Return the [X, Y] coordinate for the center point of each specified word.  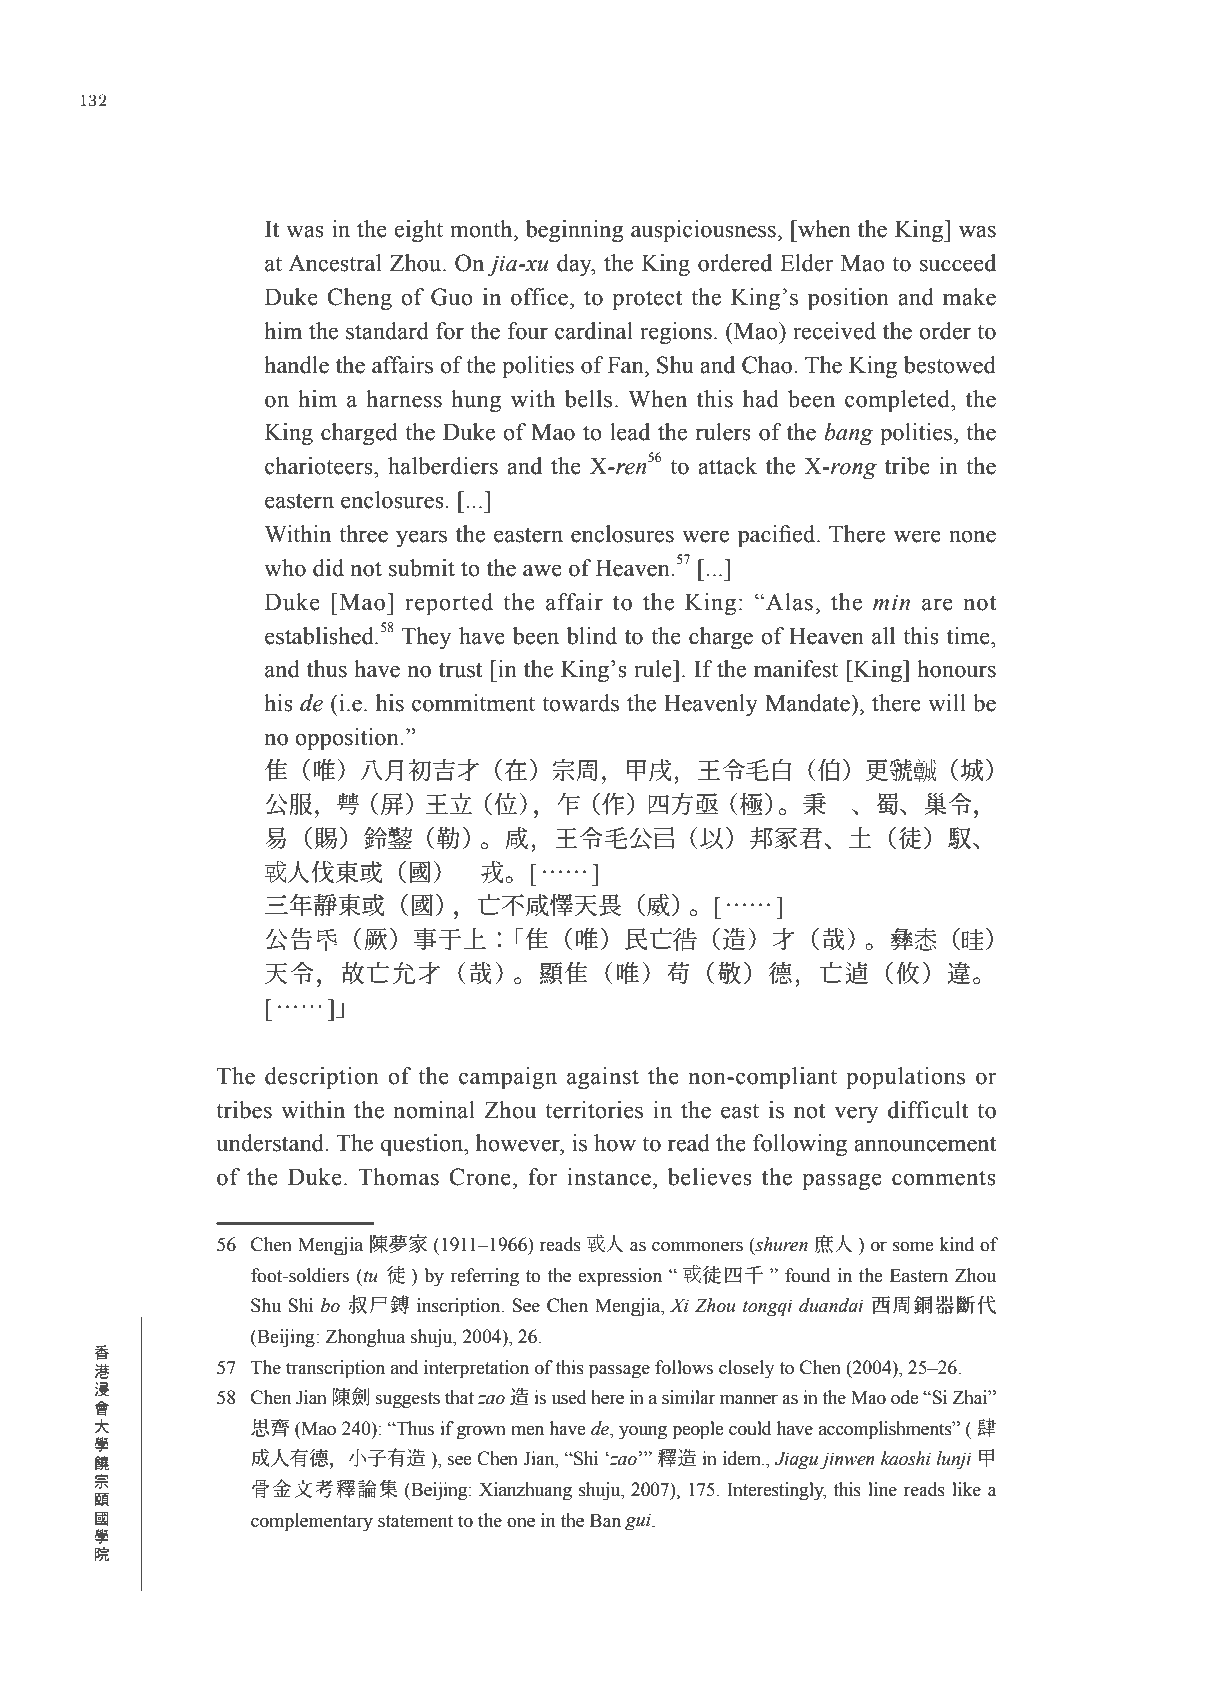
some [913, 1246]
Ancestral [335, 263]
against [603, 1078]
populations [905, 1078]
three [363, 534]
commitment [473, 703]
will [947, 702]
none [972, 536]
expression [620, 1277]
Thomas [398, 1177]
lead [630, 432]
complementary [312, 1522]
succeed [958, 263]
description [322, 1078]
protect [647, 300]
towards [580, 703]
